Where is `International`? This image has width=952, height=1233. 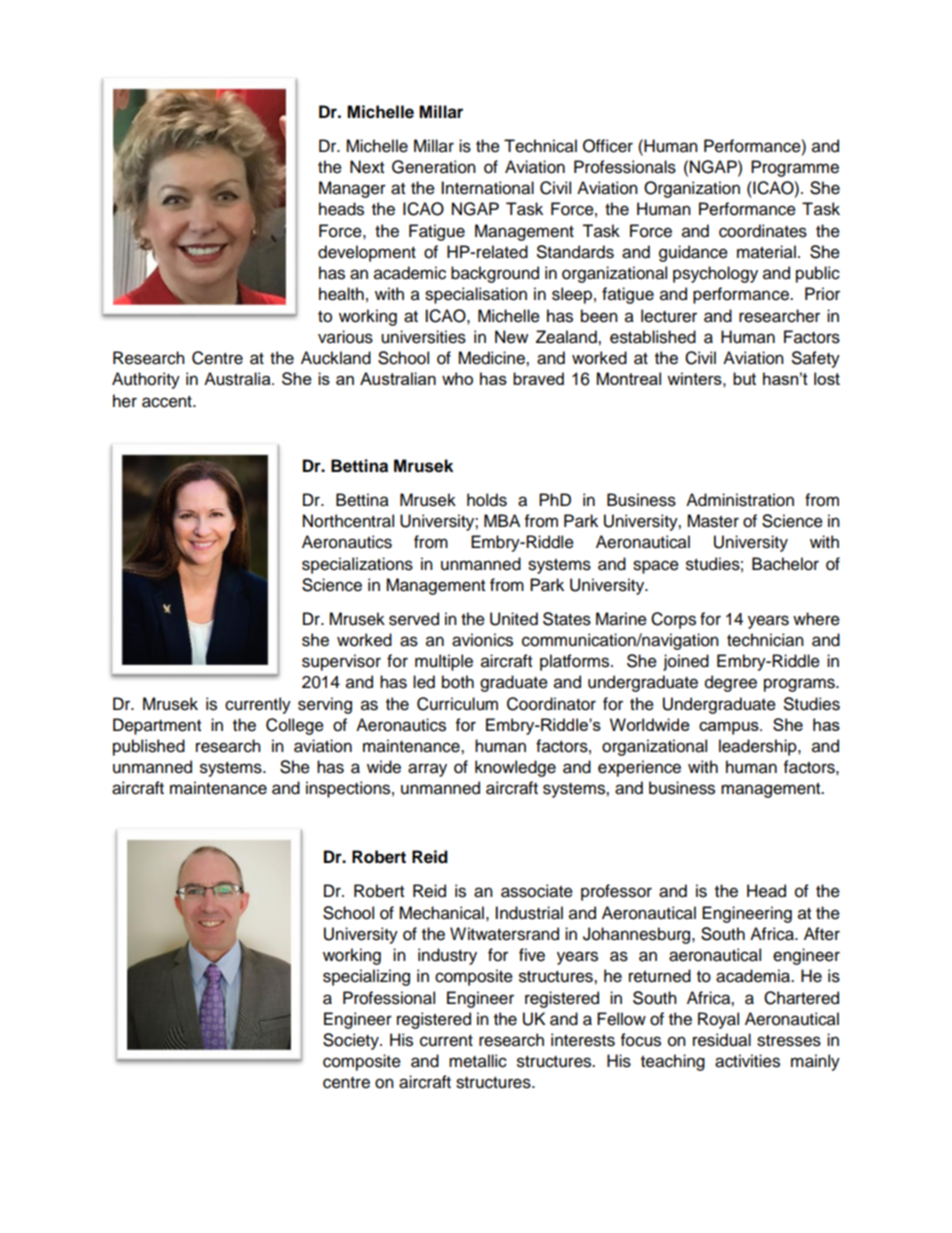
International is located at coordinates (487, 188).
